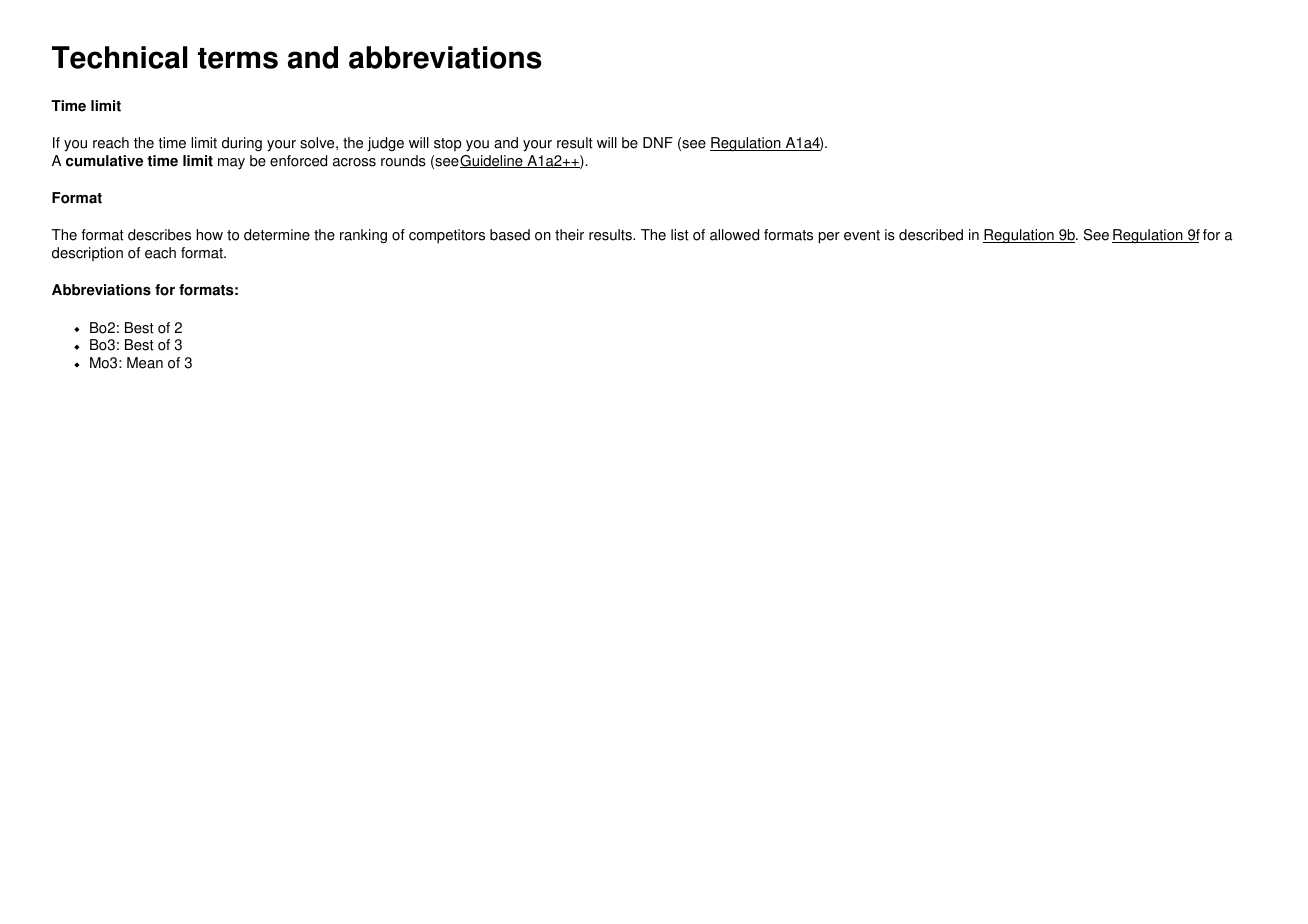  What do you see at coordinates (209, 235) in the page?
I see `how` at bounding box center [209, 235].
